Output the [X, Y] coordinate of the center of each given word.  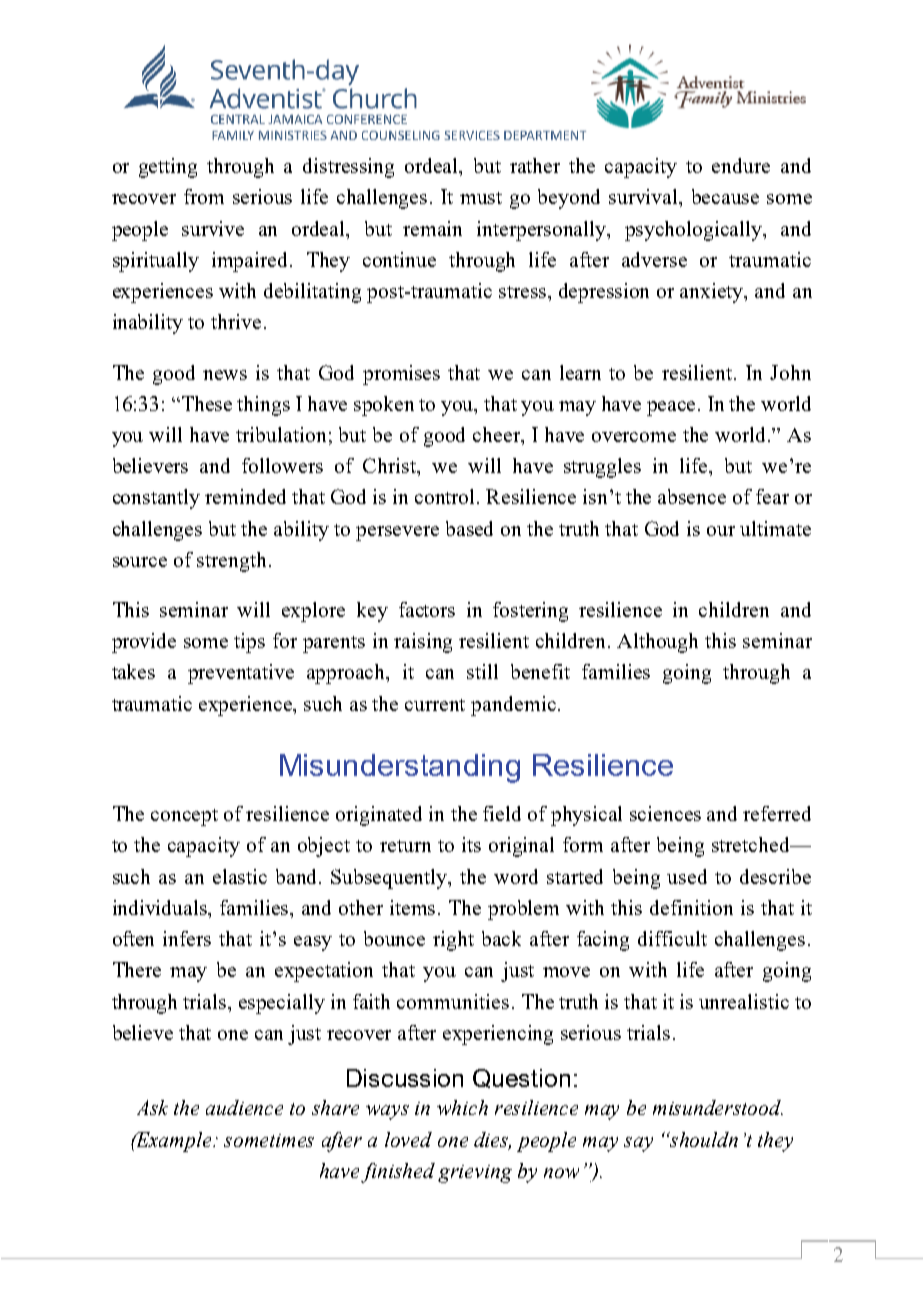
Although [657, 643]
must [481, 198]
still [482, 671]
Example [174, 1142]
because [725, 196]
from [204, 196]
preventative [241, 674]
